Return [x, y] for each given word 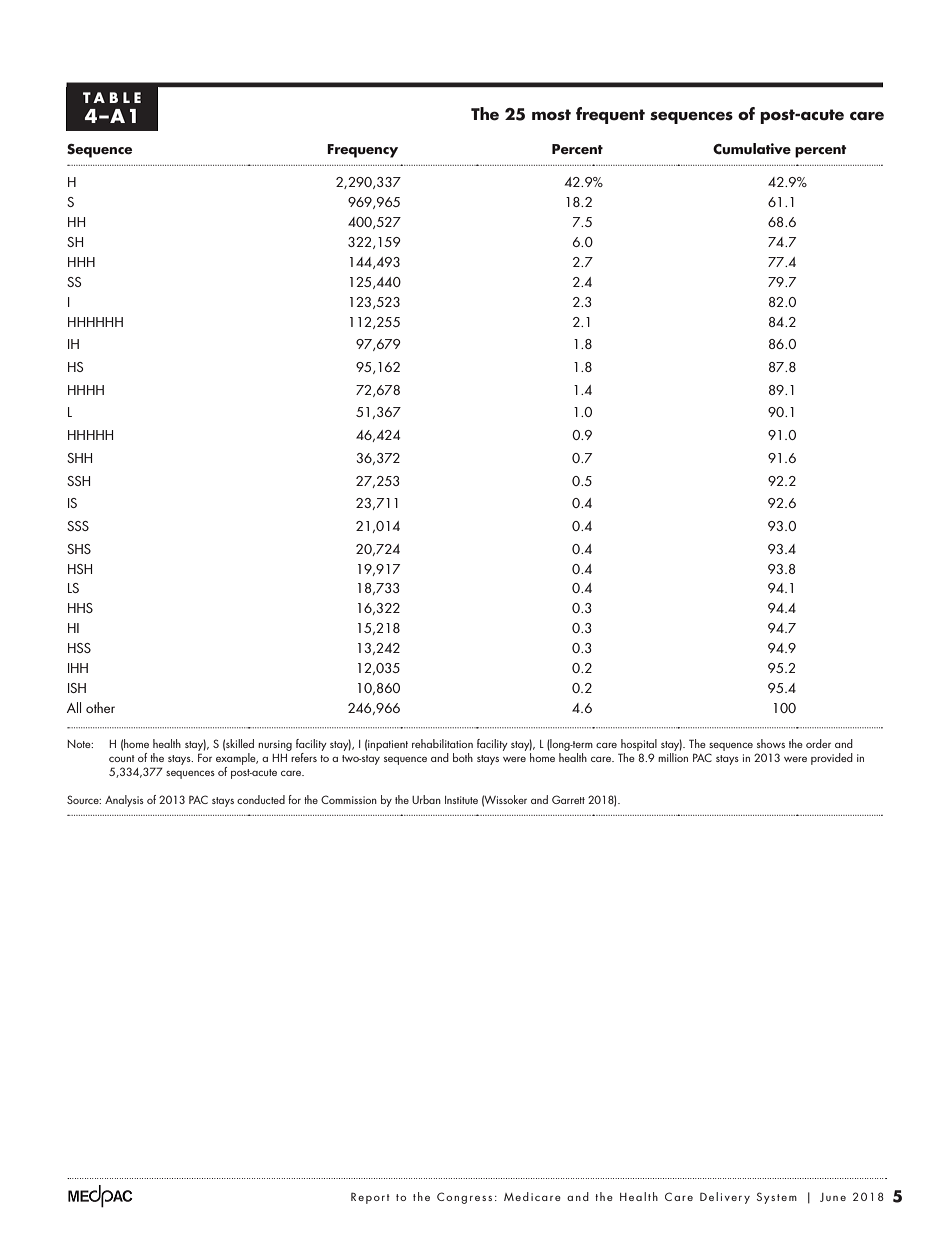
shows [771, 743]
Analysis [124, 801]
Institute [461, 800]
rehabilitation [442, 743]
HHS [80, 608]
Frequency [362, 151]
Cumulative [752, 149]
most [551, 115]
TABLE [112, 97]
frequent [610, 115]
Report [370, 1198]
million [673, 757]
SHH [79, 458]
